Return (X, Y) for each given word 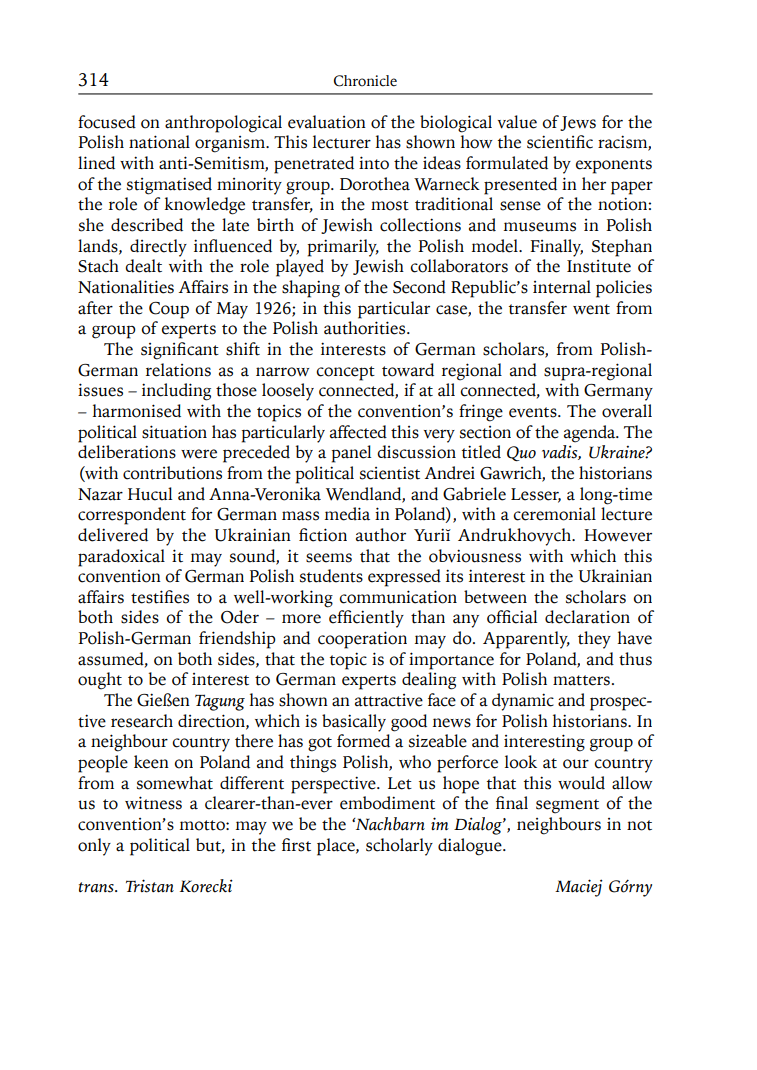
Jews (578, 123)
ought (100, 681)
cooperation (362, 640)
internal (562, 287)
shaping (311, 289)
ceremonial (554, 514)
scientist (390, 473)
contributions (172, 473)
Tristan (150, 886)
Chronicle (365, 81)
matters (581, 680)
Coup (169, 310)
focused (107, 122)
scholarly (399, 847)
